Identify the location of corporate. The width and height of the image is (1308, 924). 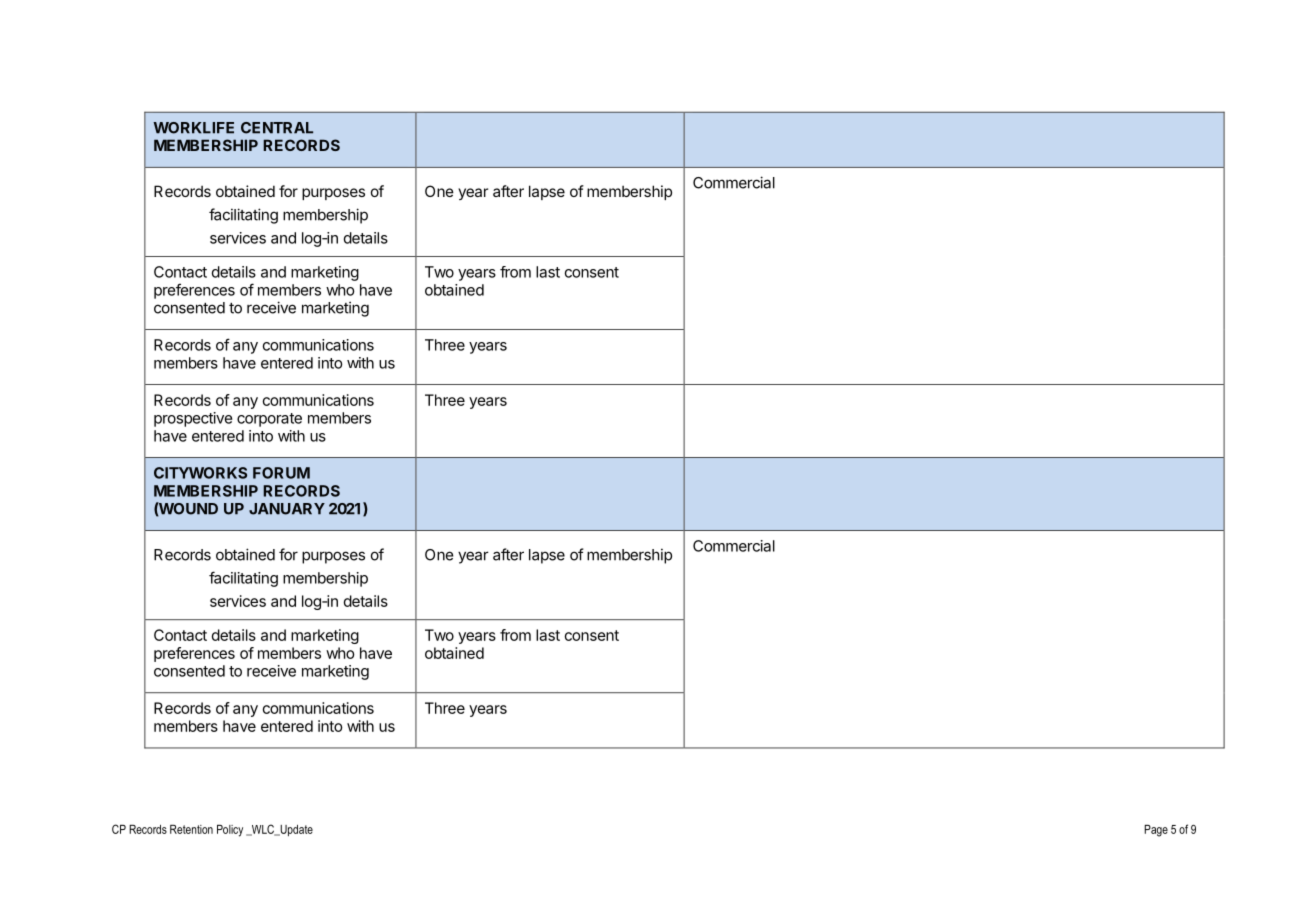
(269, 420).
